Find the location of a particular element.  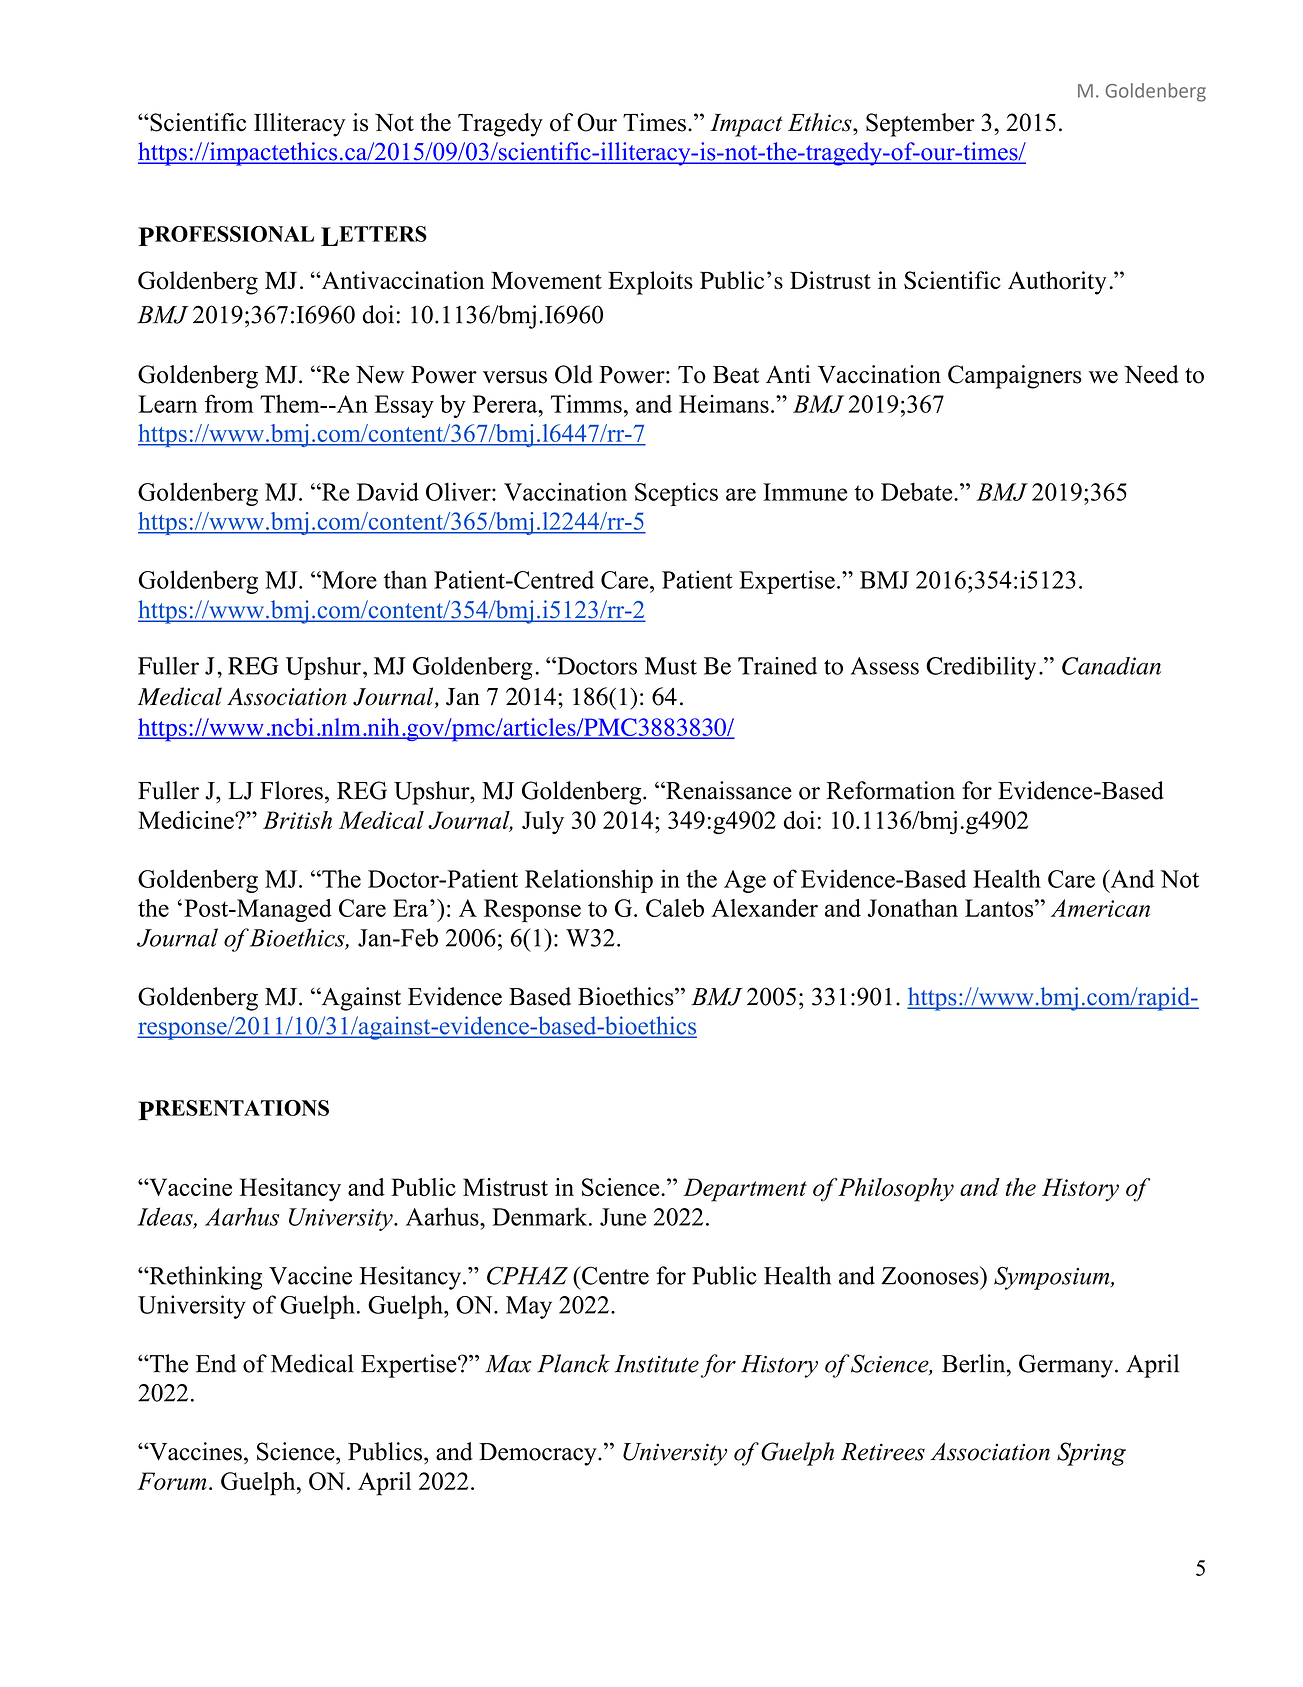

Must is located at coordinates (671, 666).
